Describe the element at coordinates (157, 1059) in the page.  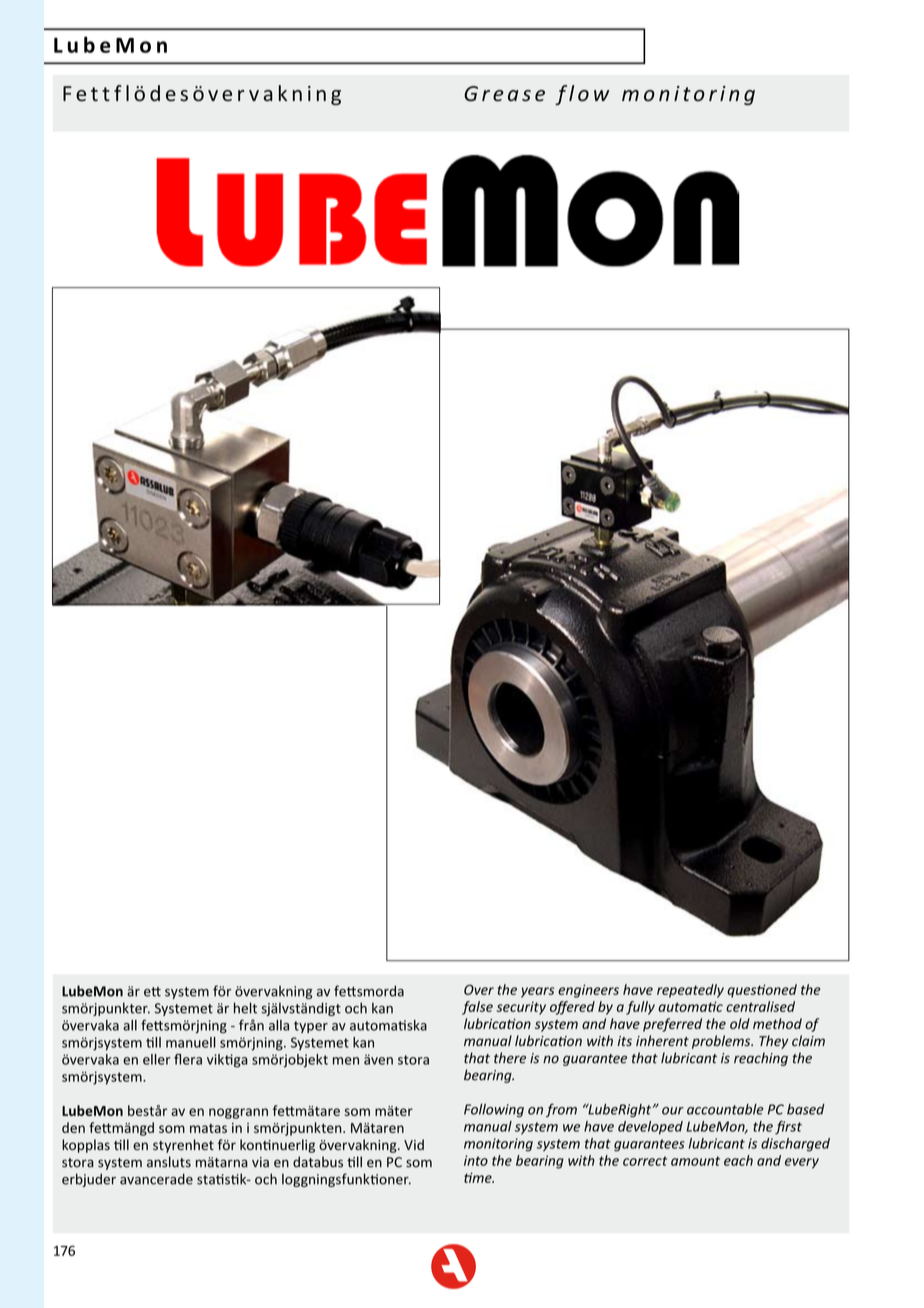
I see `eller` at that location.
